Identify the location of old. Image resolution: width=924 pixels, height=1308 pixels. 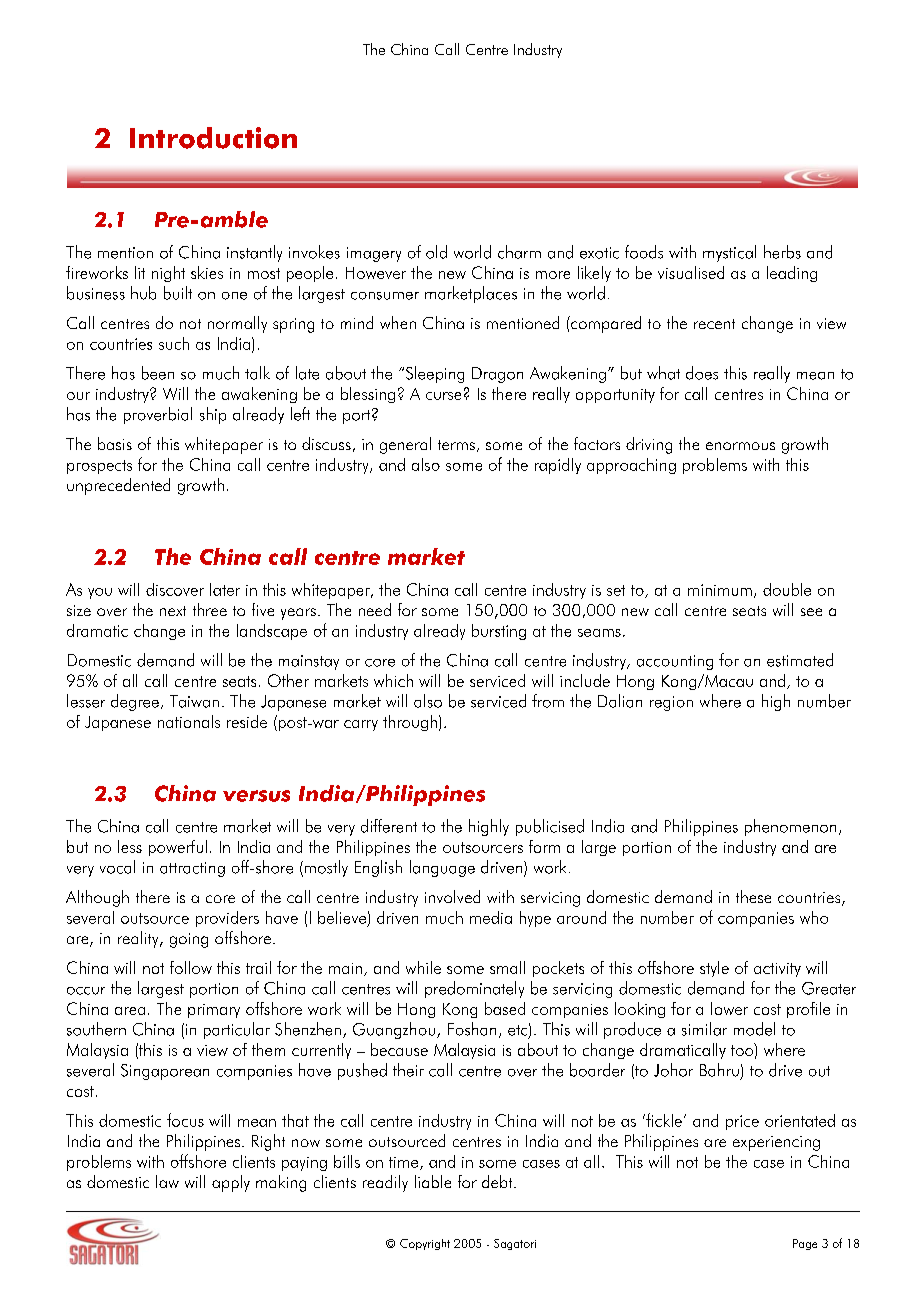
(436, 252).
